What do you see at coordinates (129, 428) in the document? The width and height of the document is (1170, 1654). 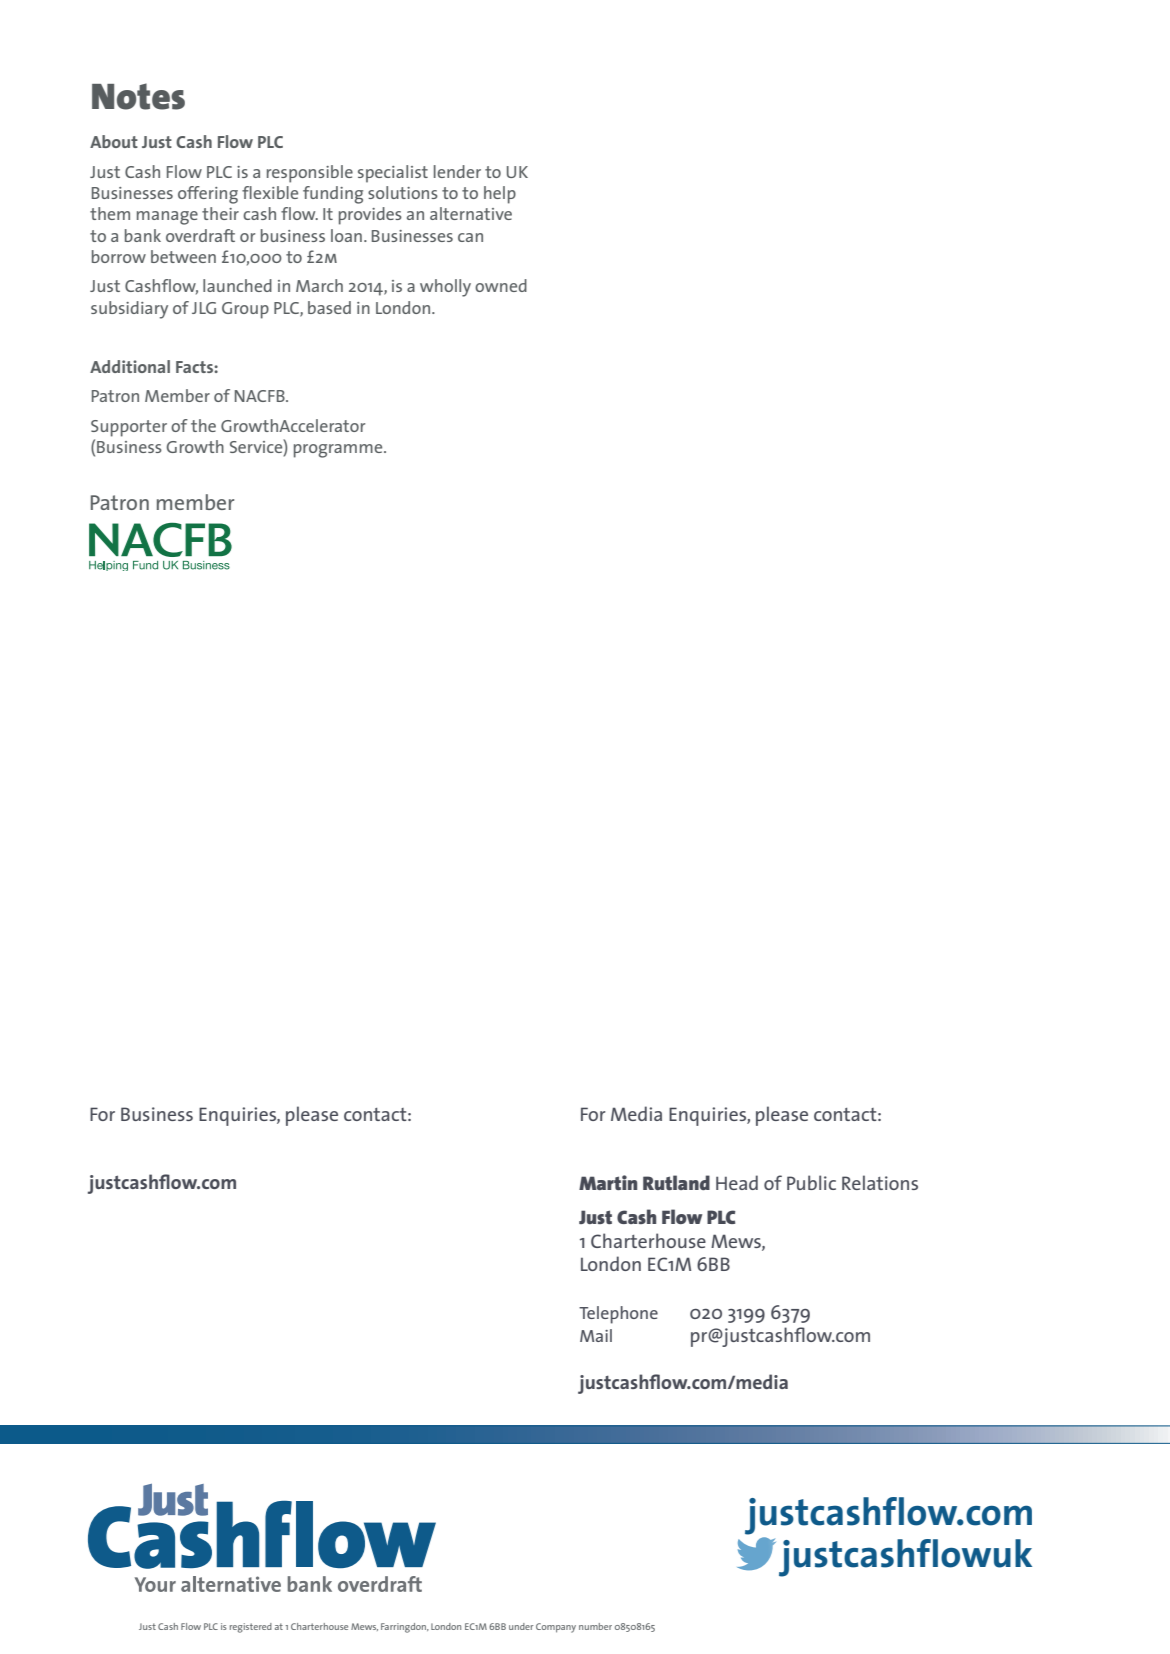 I see `Supporter` at bounding box center [129, 428].
